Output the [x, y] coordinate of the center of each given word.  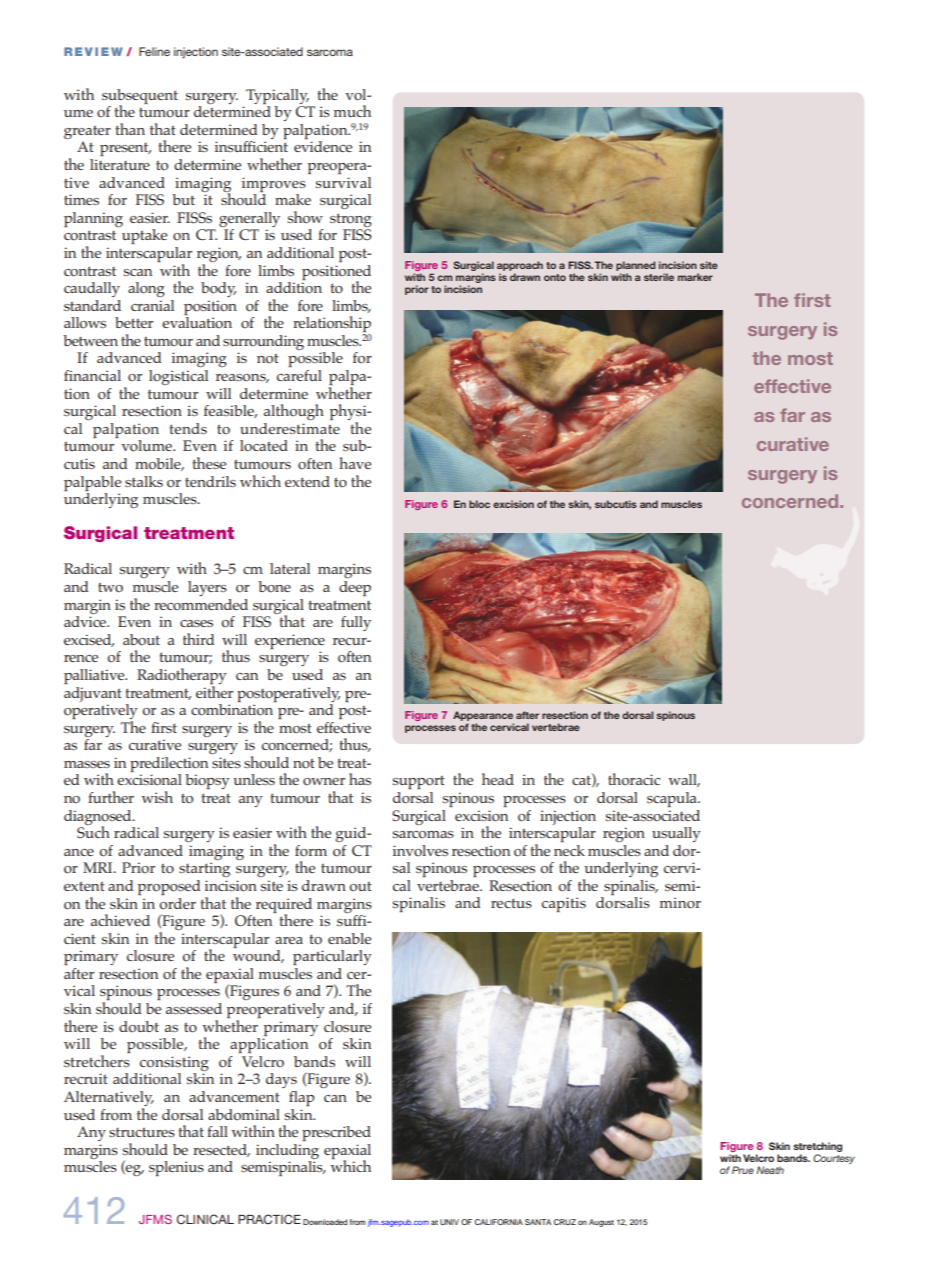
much [352, 111]
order [177, 903]
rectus [511, 903]
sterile [659, 277]
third [199, 639]
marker [695, 277]
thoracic [634, 779]
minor [680, 903]
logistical [178, 377]
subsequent [140, 97]
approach [520, 266]
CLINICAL [205, 1219]
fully [356, 623]
